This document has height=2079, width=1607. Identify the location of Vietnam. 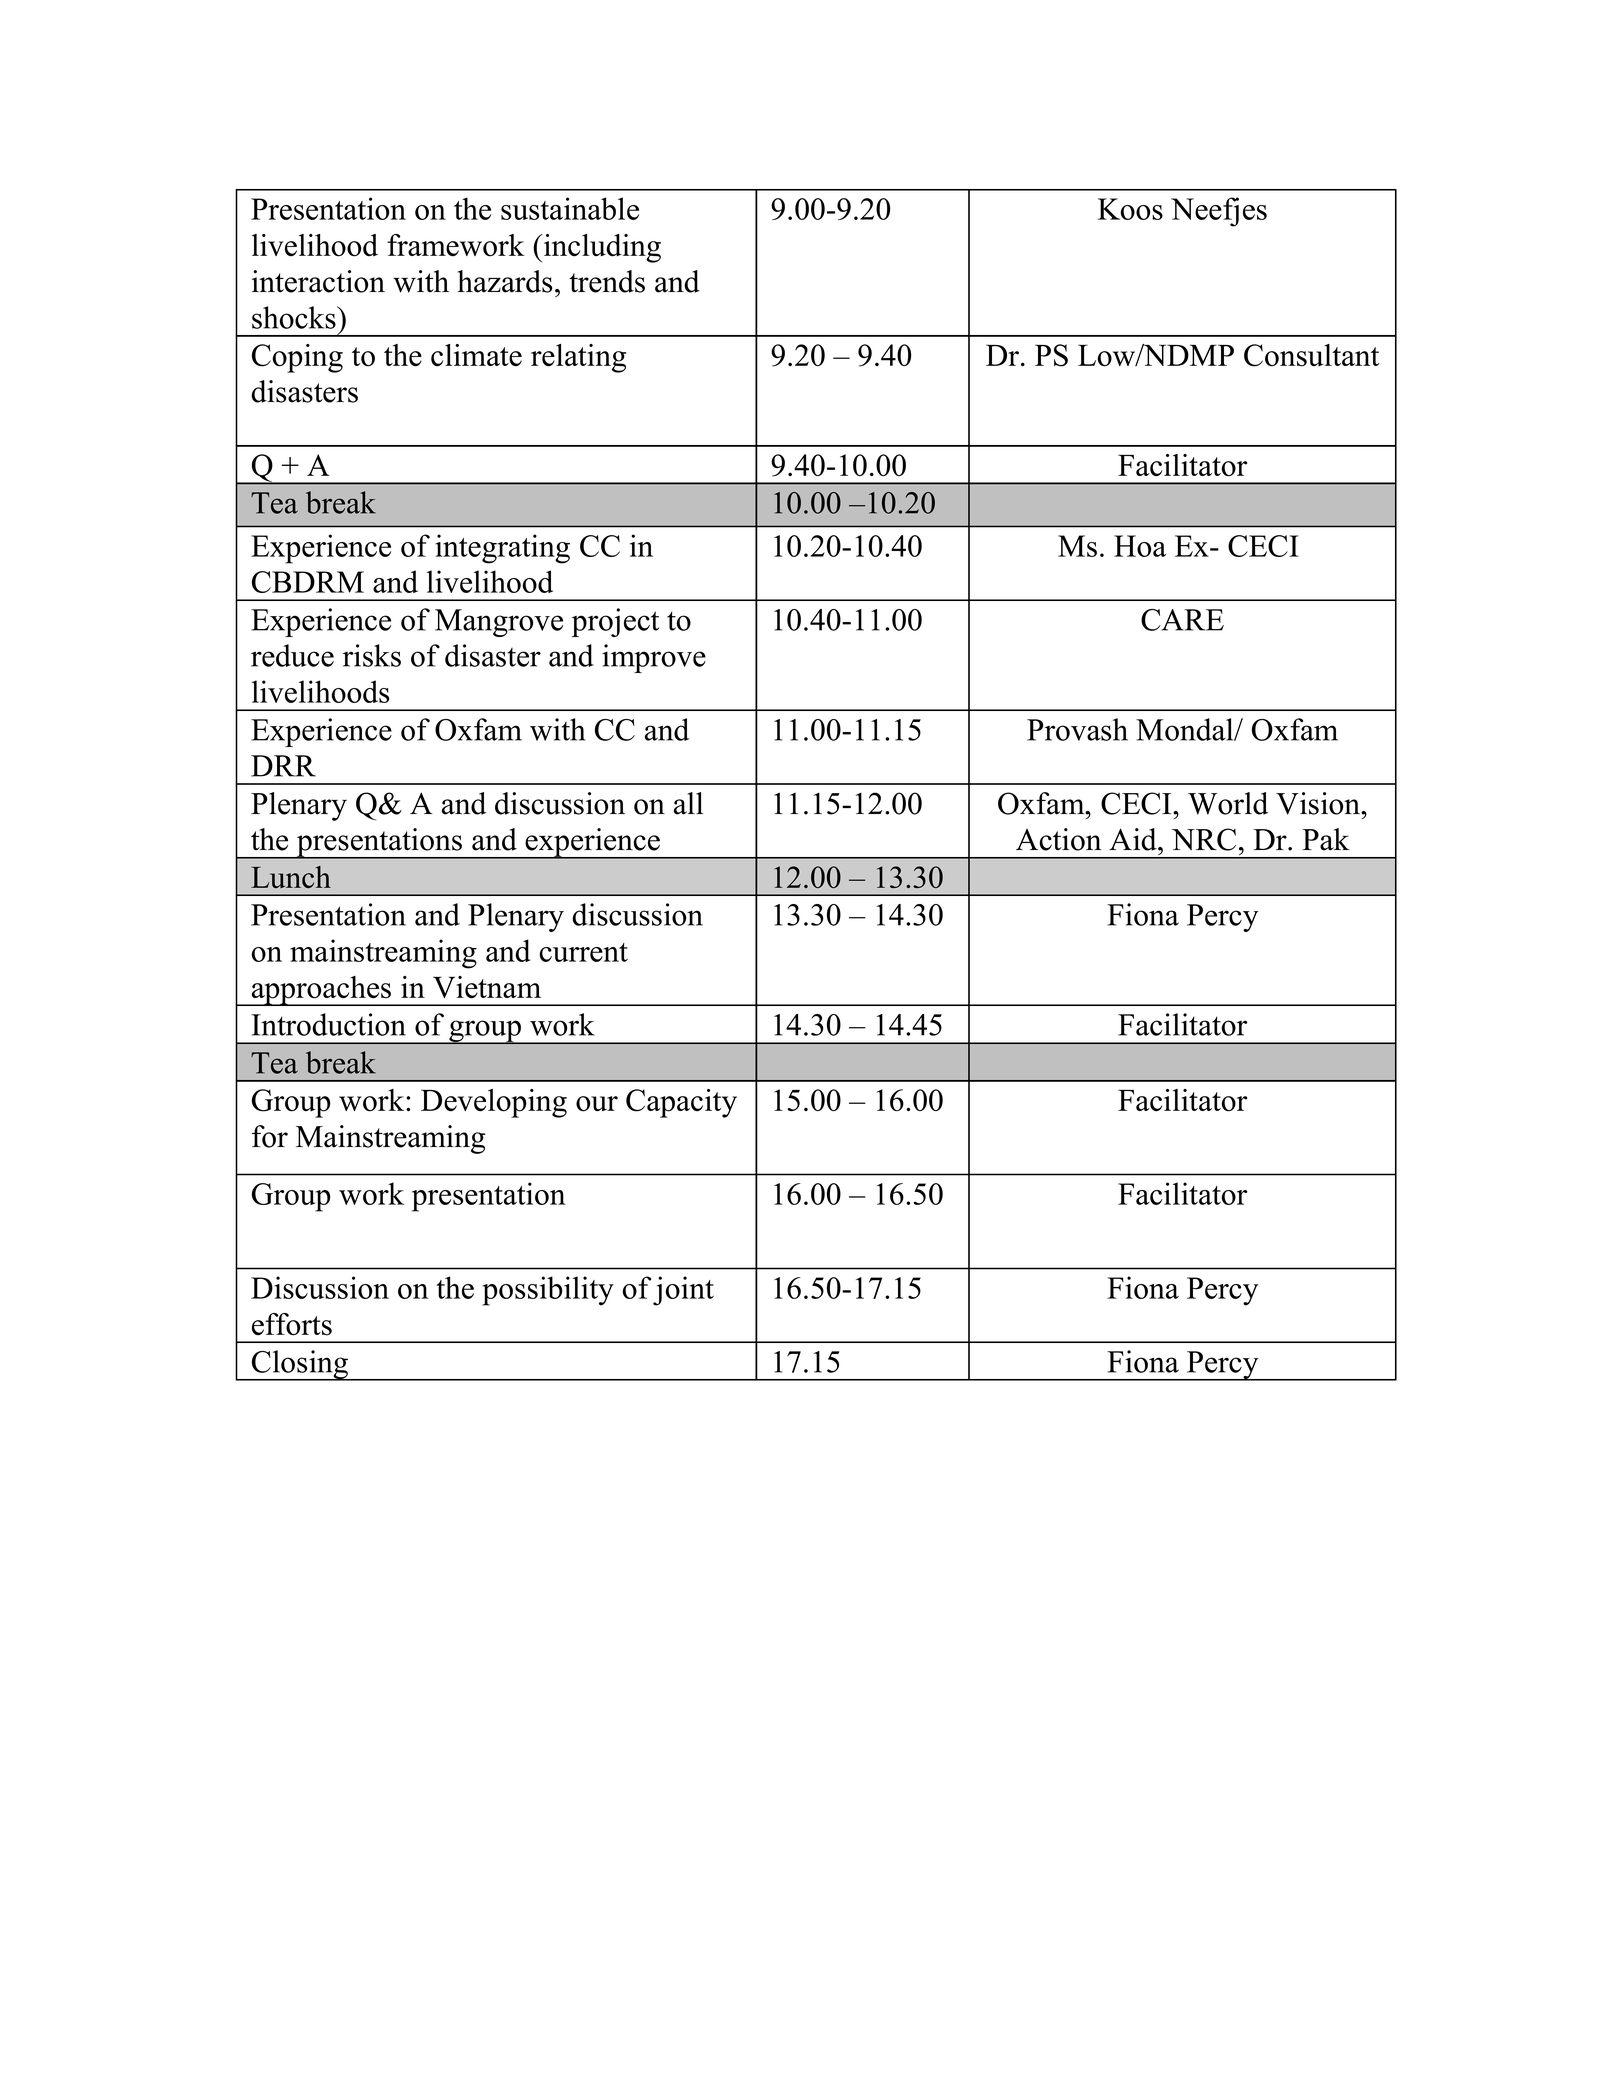
(487, 987).
